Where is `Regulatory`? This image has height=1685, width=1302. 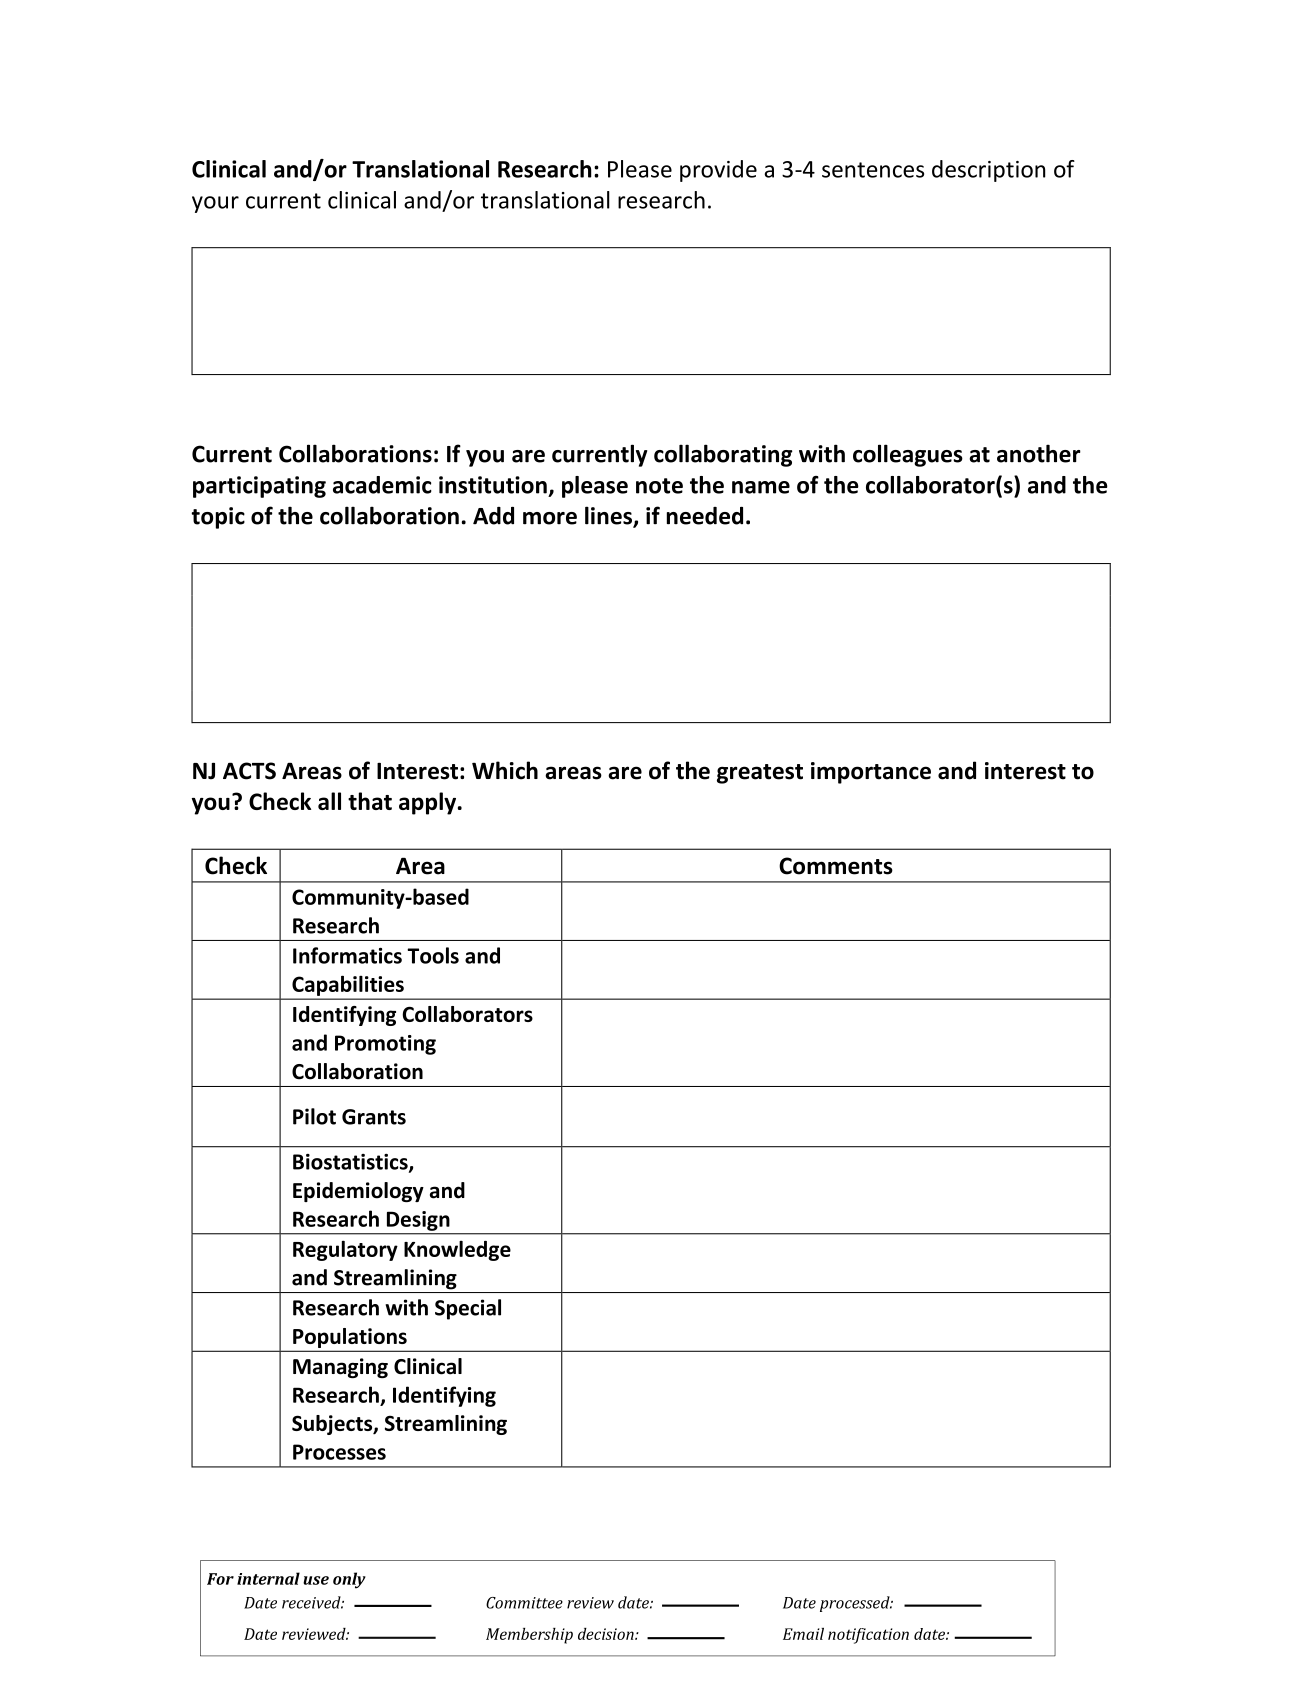 Regulatory is located at coordinates (345, 1250).
